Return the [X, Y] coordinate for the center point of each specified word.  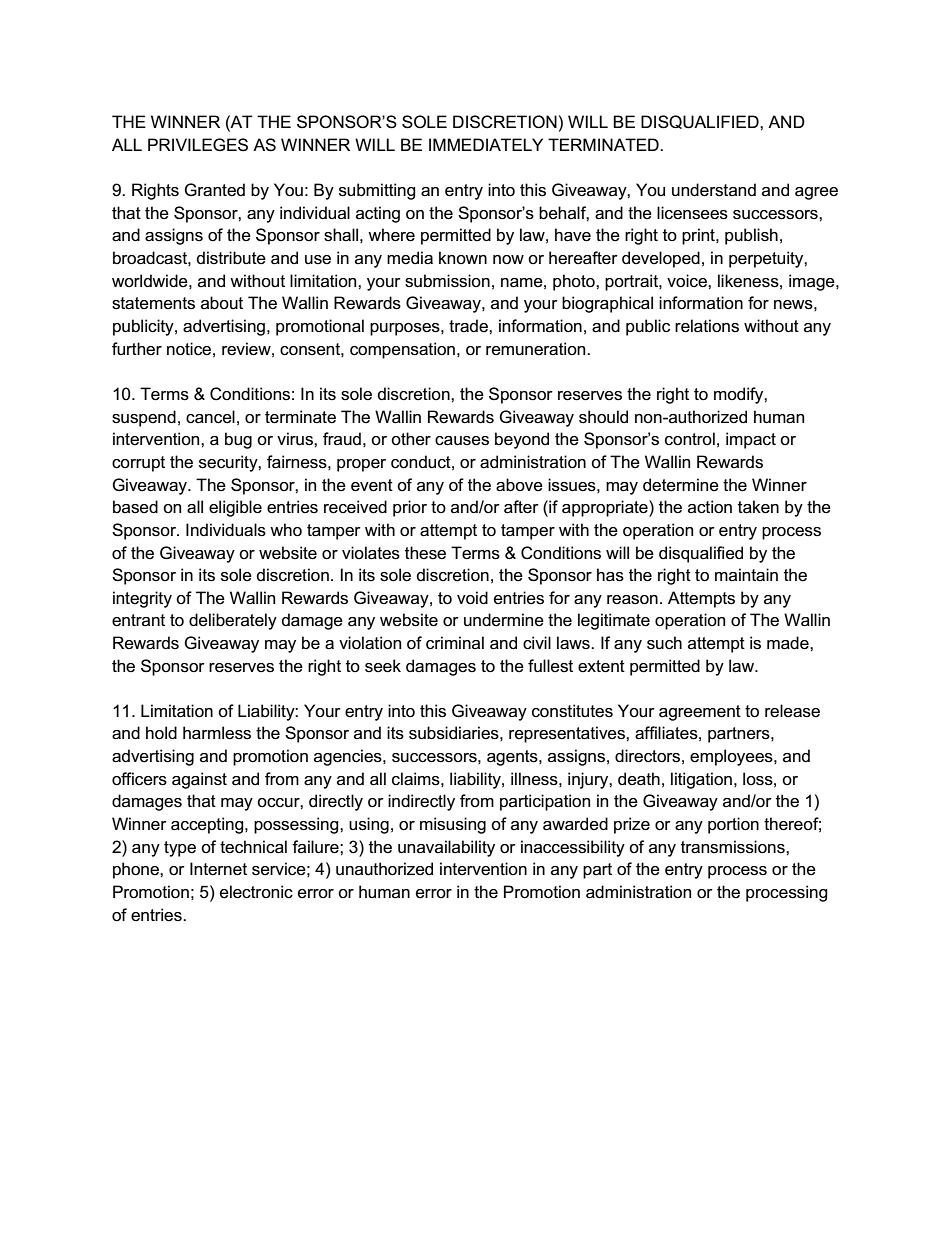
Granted [214, 190]
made [789, 643]
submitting [377, 191]
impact [751, 440]
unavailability [446, 848]
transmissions [734, 847]
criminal [455, 643]
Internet [218, 869]
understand [714, 190]
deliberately [233, 621]
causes [462, 441]
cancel [210, 417]
